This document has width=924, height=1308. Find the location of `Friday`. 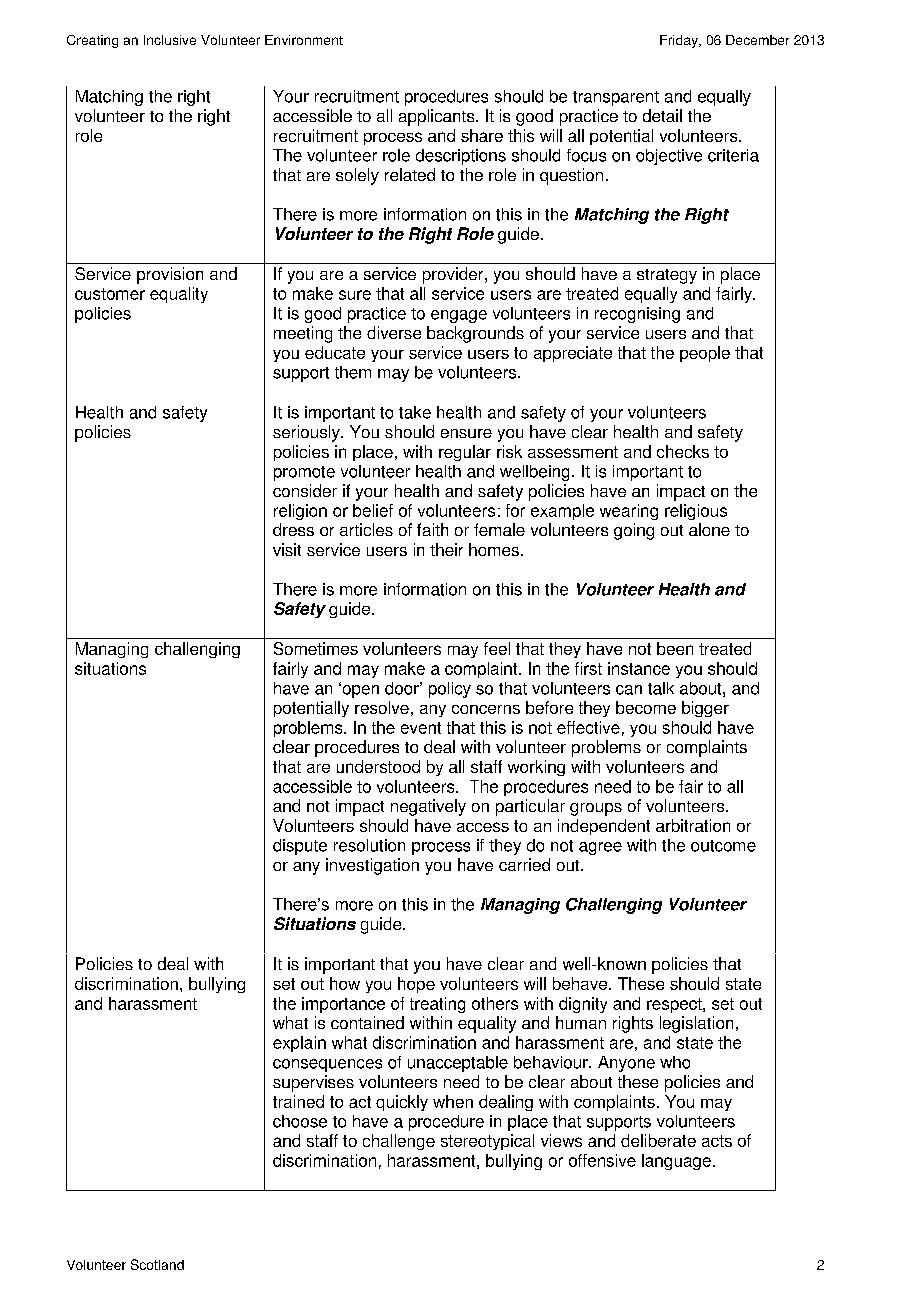

Friday is located at coordinates (680, 41).
